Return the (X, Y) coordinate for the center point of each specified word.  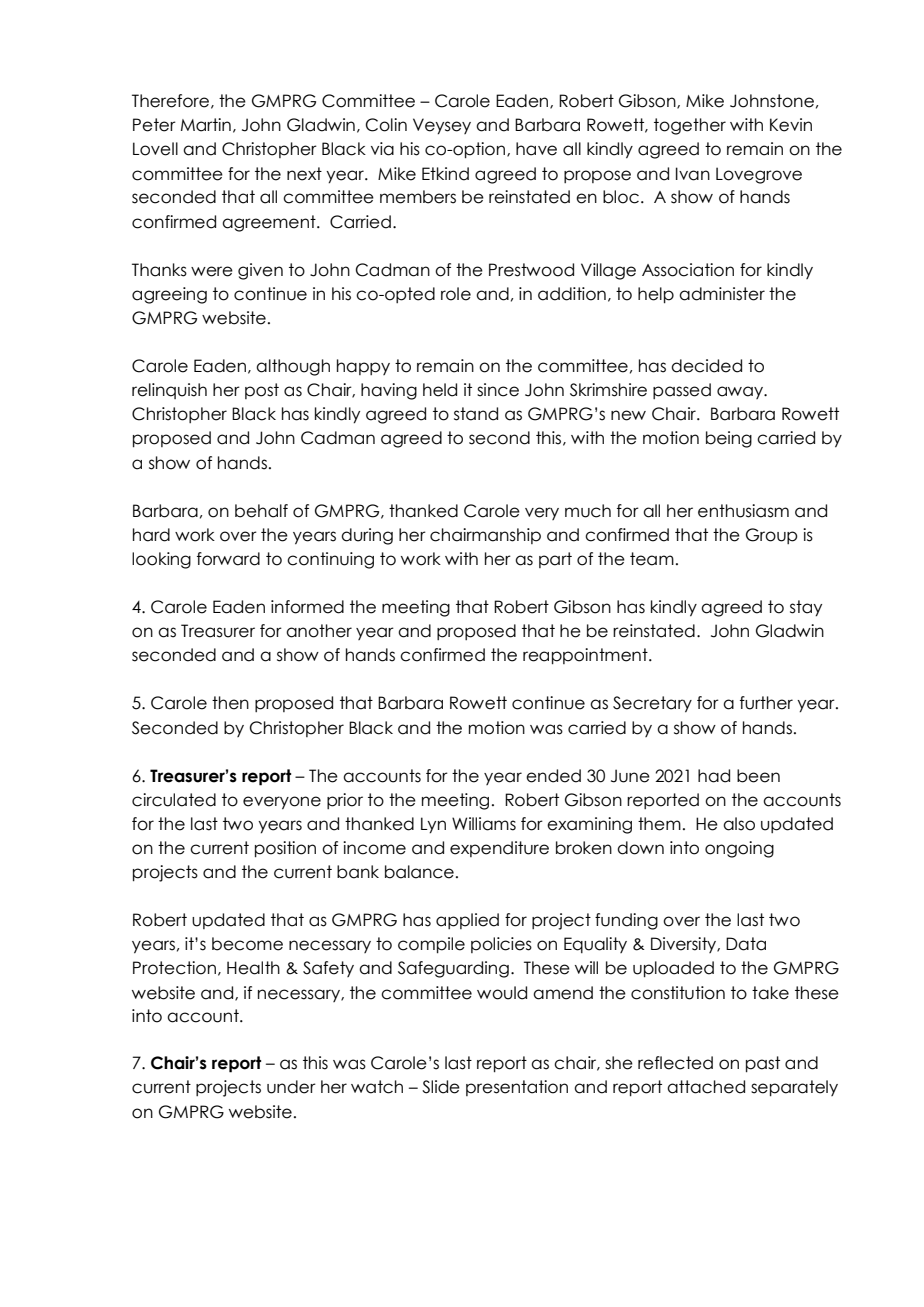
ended (553, 776)
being (729, 439)
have (536, 149)
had (714, 776)
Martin (206, 125)
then (230, 703)
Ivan (693, 174)
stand (476, 414)
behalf (261, 511)
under (291, 1087)
